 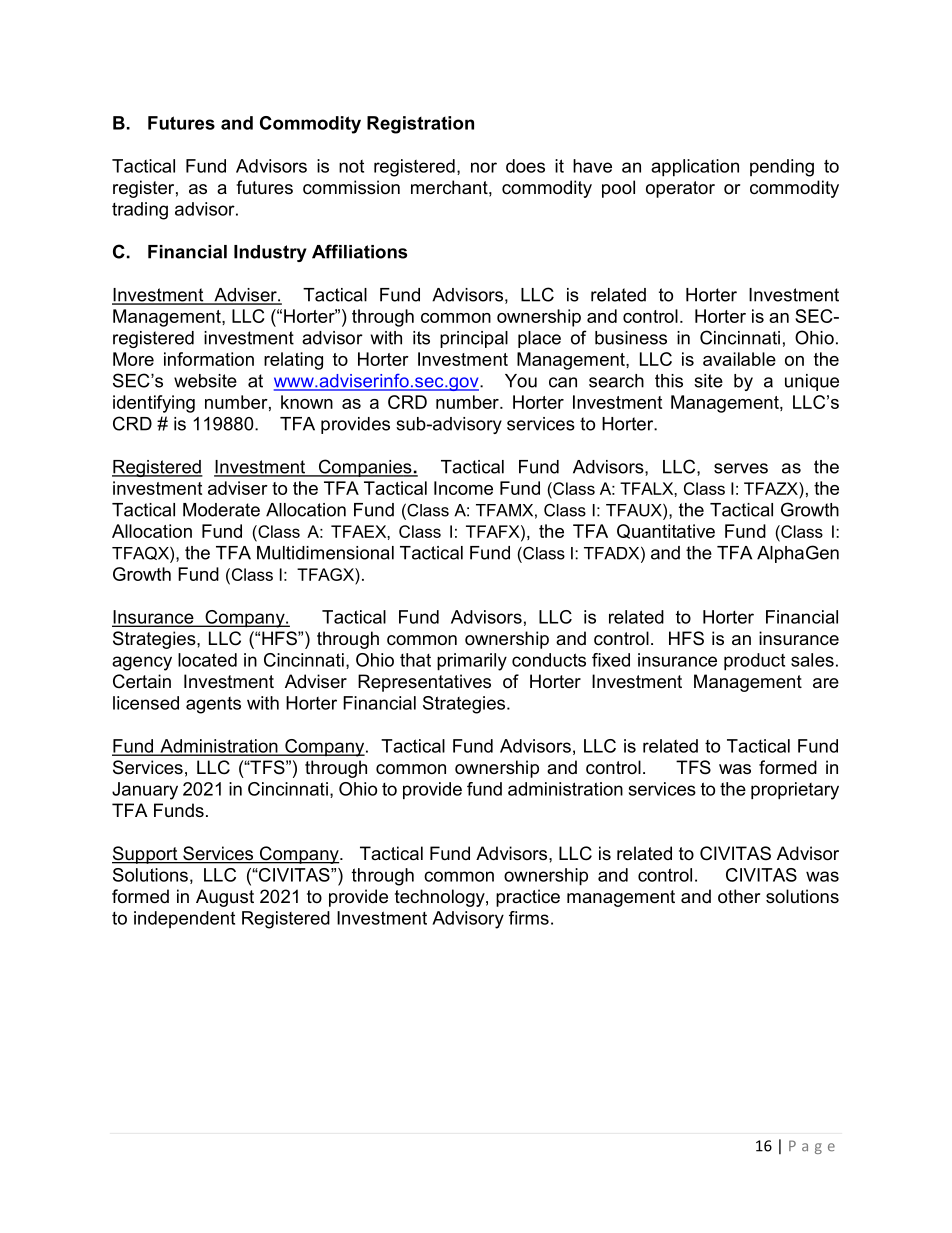 What do you see at coordinates (270, 253) in the screenshot?
I see `Industry` at bounding box center [270, 253].
